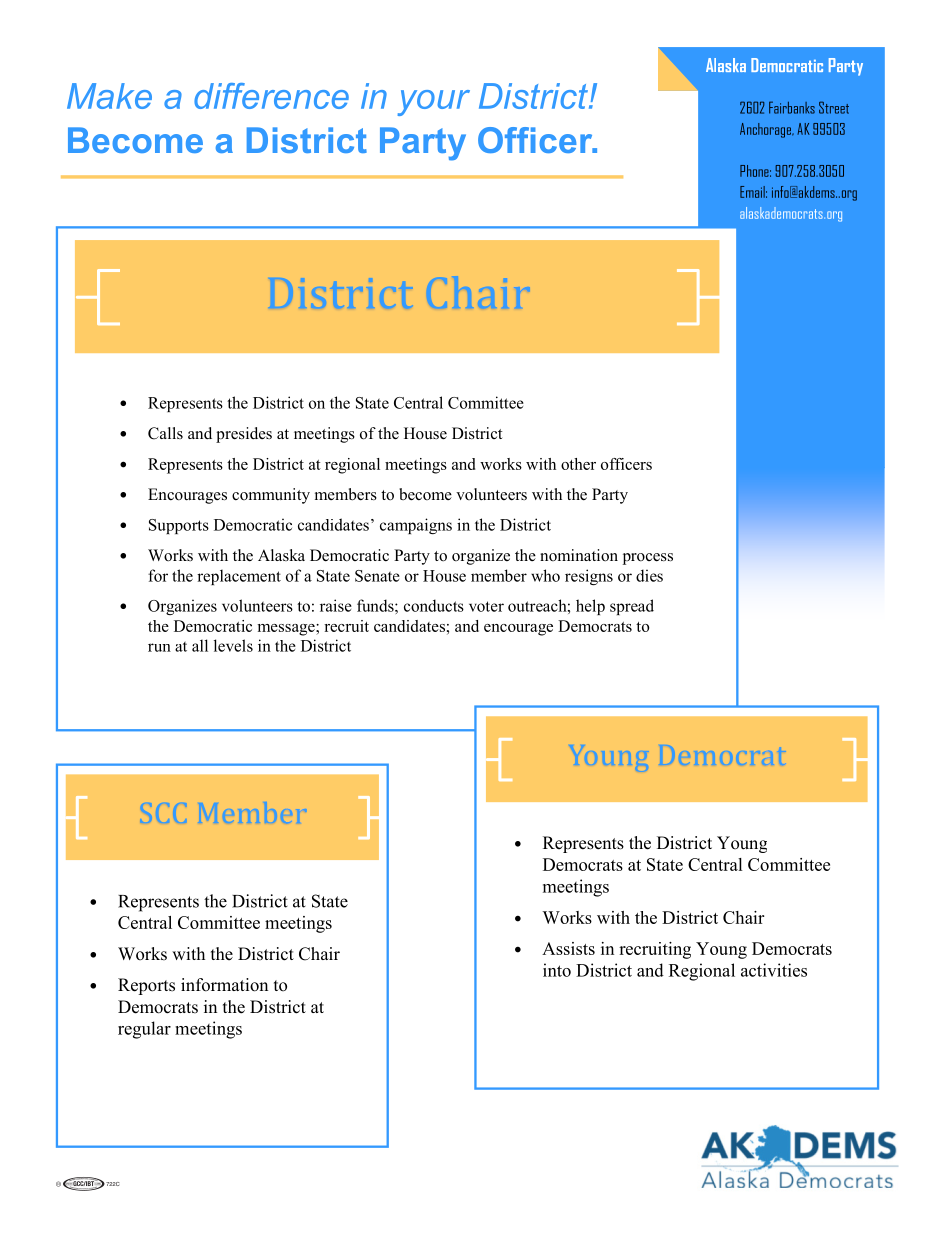 The height and width of the screenshot is (1233, 952). What do you see at coordinates (766, 130) in the screenshot?
I see `Anchorage` at bounding box center [766, 130].
